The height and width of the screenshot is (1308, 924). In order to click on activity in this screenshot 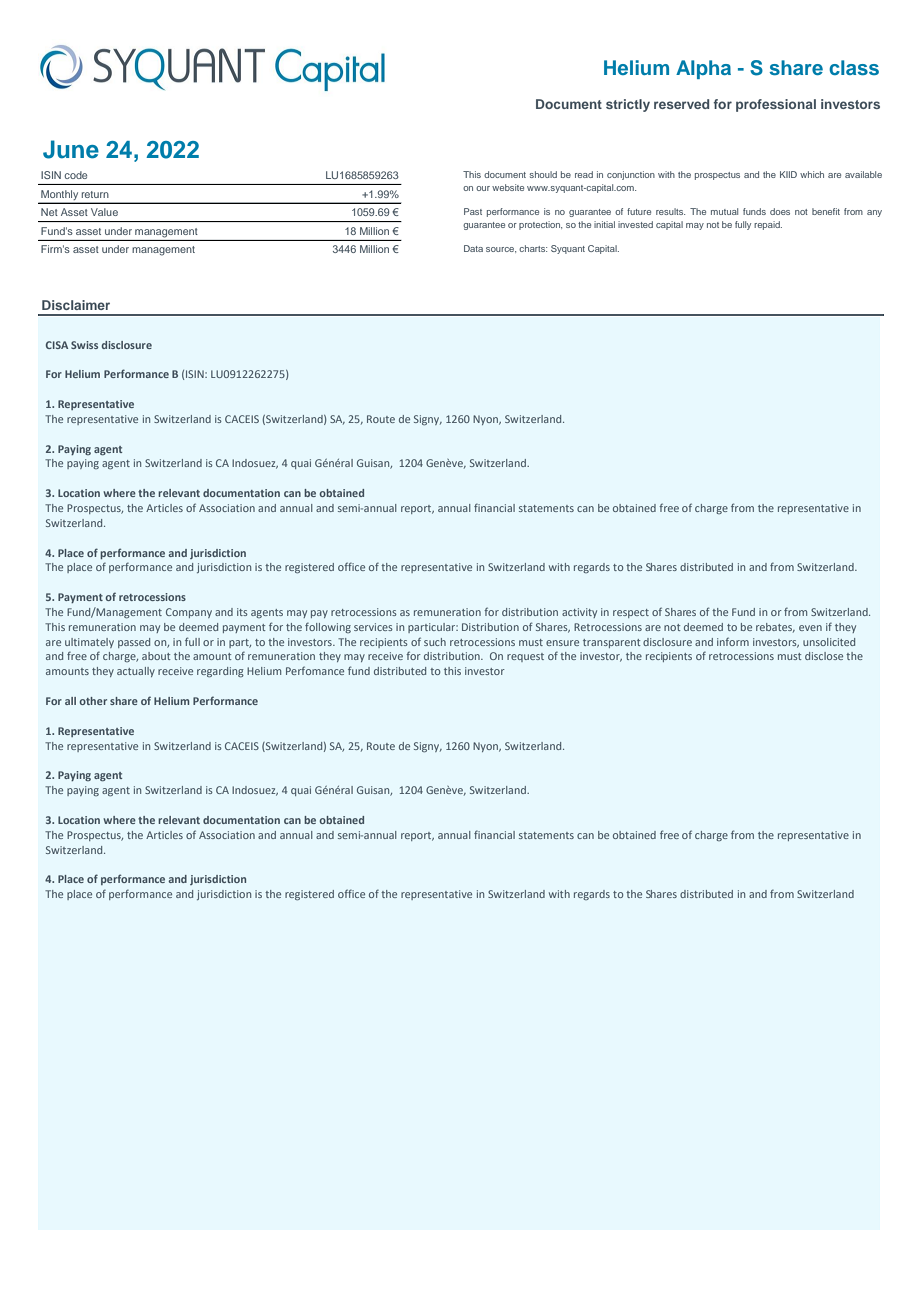, I will do `click(579, 613)`.
